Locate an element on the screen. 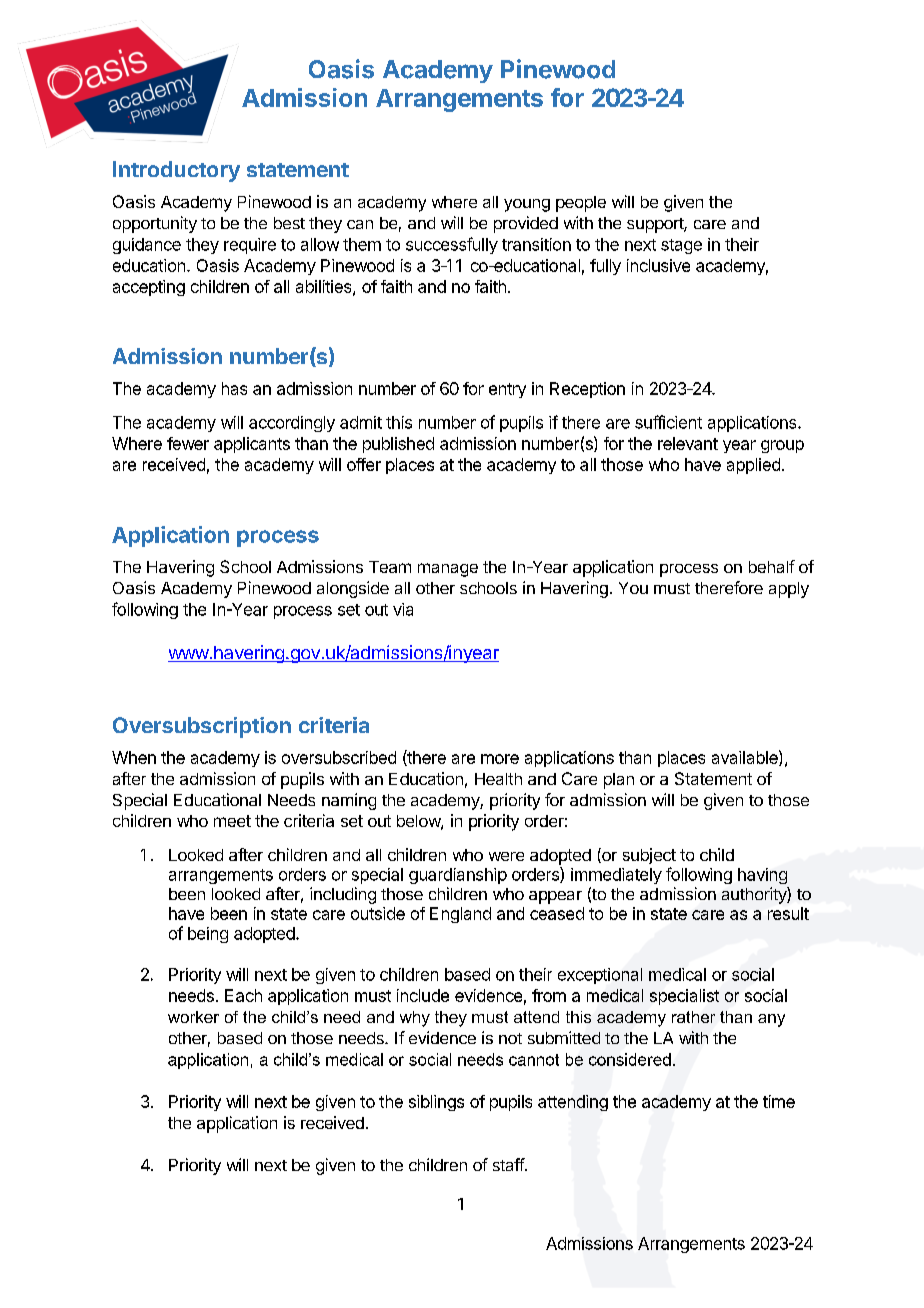  via is located at coordinates (403, 609).
